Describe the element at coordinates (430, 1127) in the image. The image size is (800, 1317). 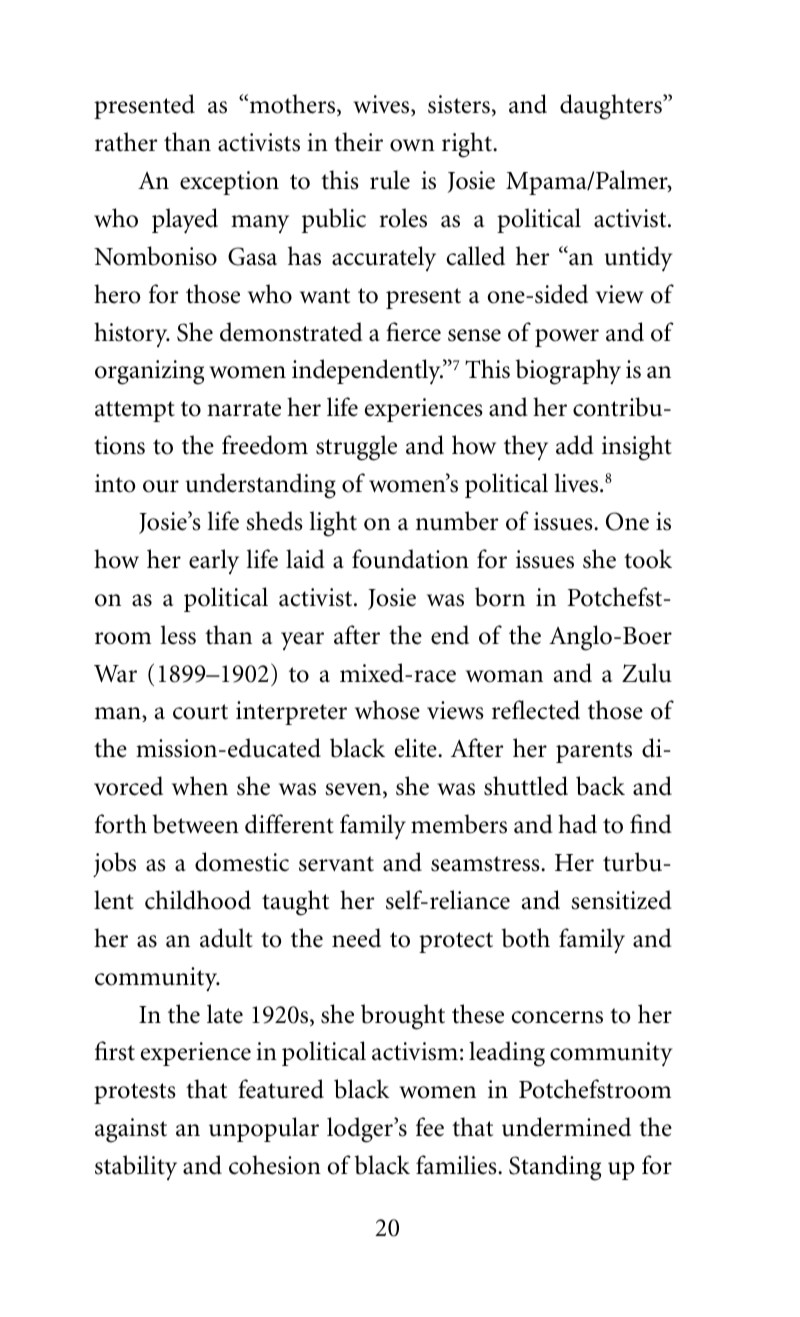
I see `fee` at that location.
